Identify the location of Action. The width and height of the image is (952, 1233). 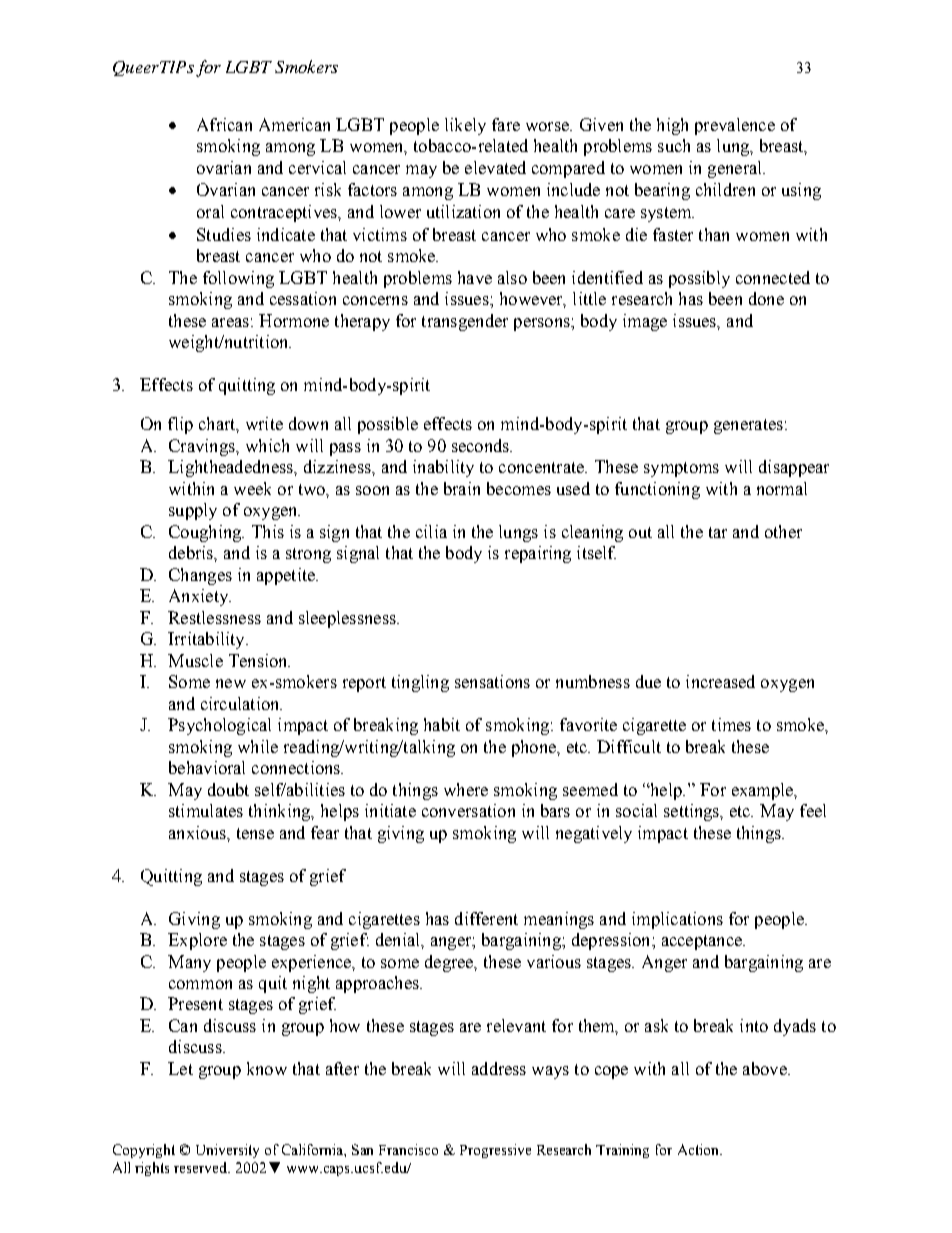
(699, 1149).
